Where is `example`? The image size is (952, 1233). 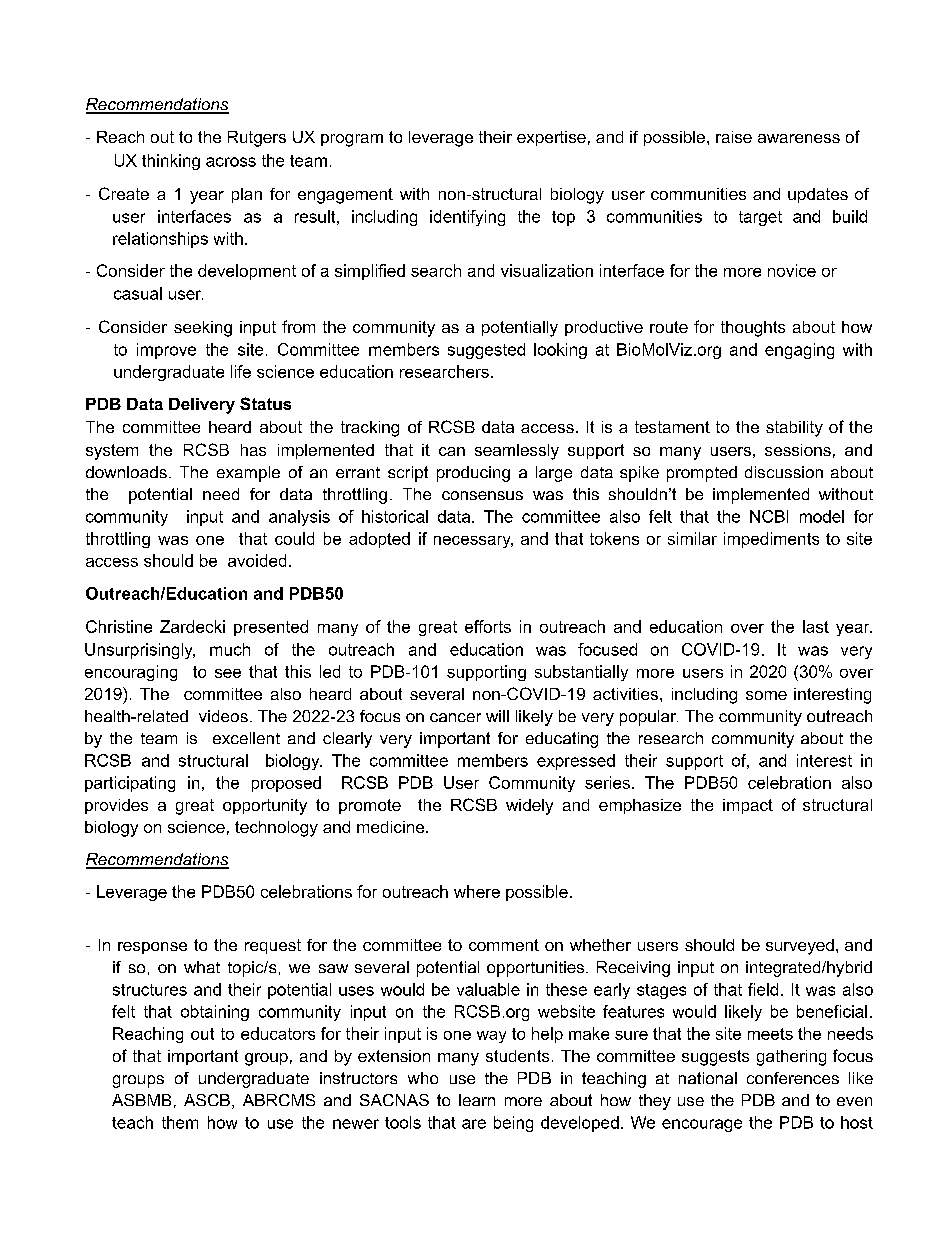 example is located at coordinates (248, 474).
